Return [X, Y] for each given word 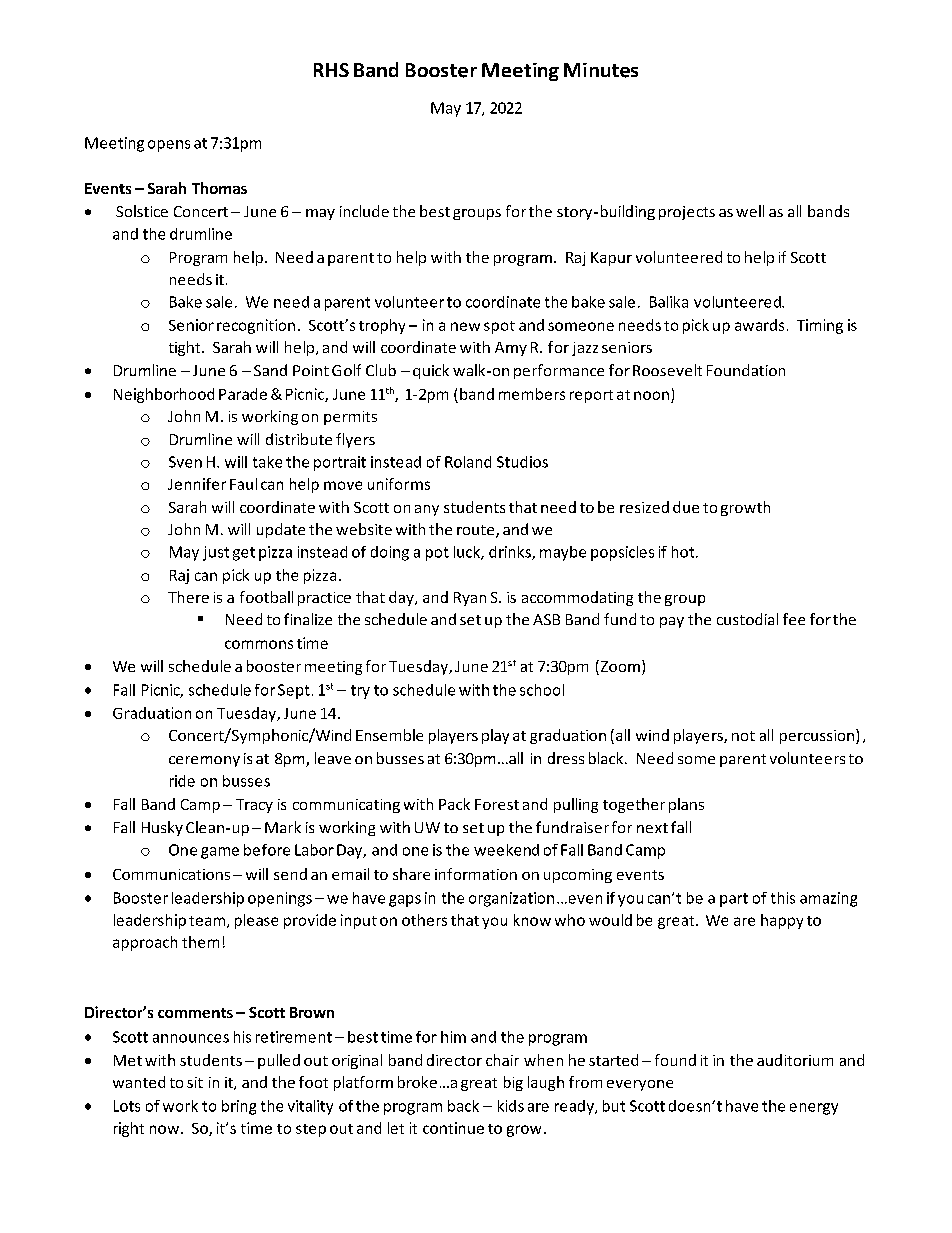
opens [169, 146]
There [188, 597]
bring [239, 1107]
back [463, 1106]
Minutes [601, 70]
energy [814, 1109]
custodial [747, 619]
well [750, 211]
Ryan [470, 599]
